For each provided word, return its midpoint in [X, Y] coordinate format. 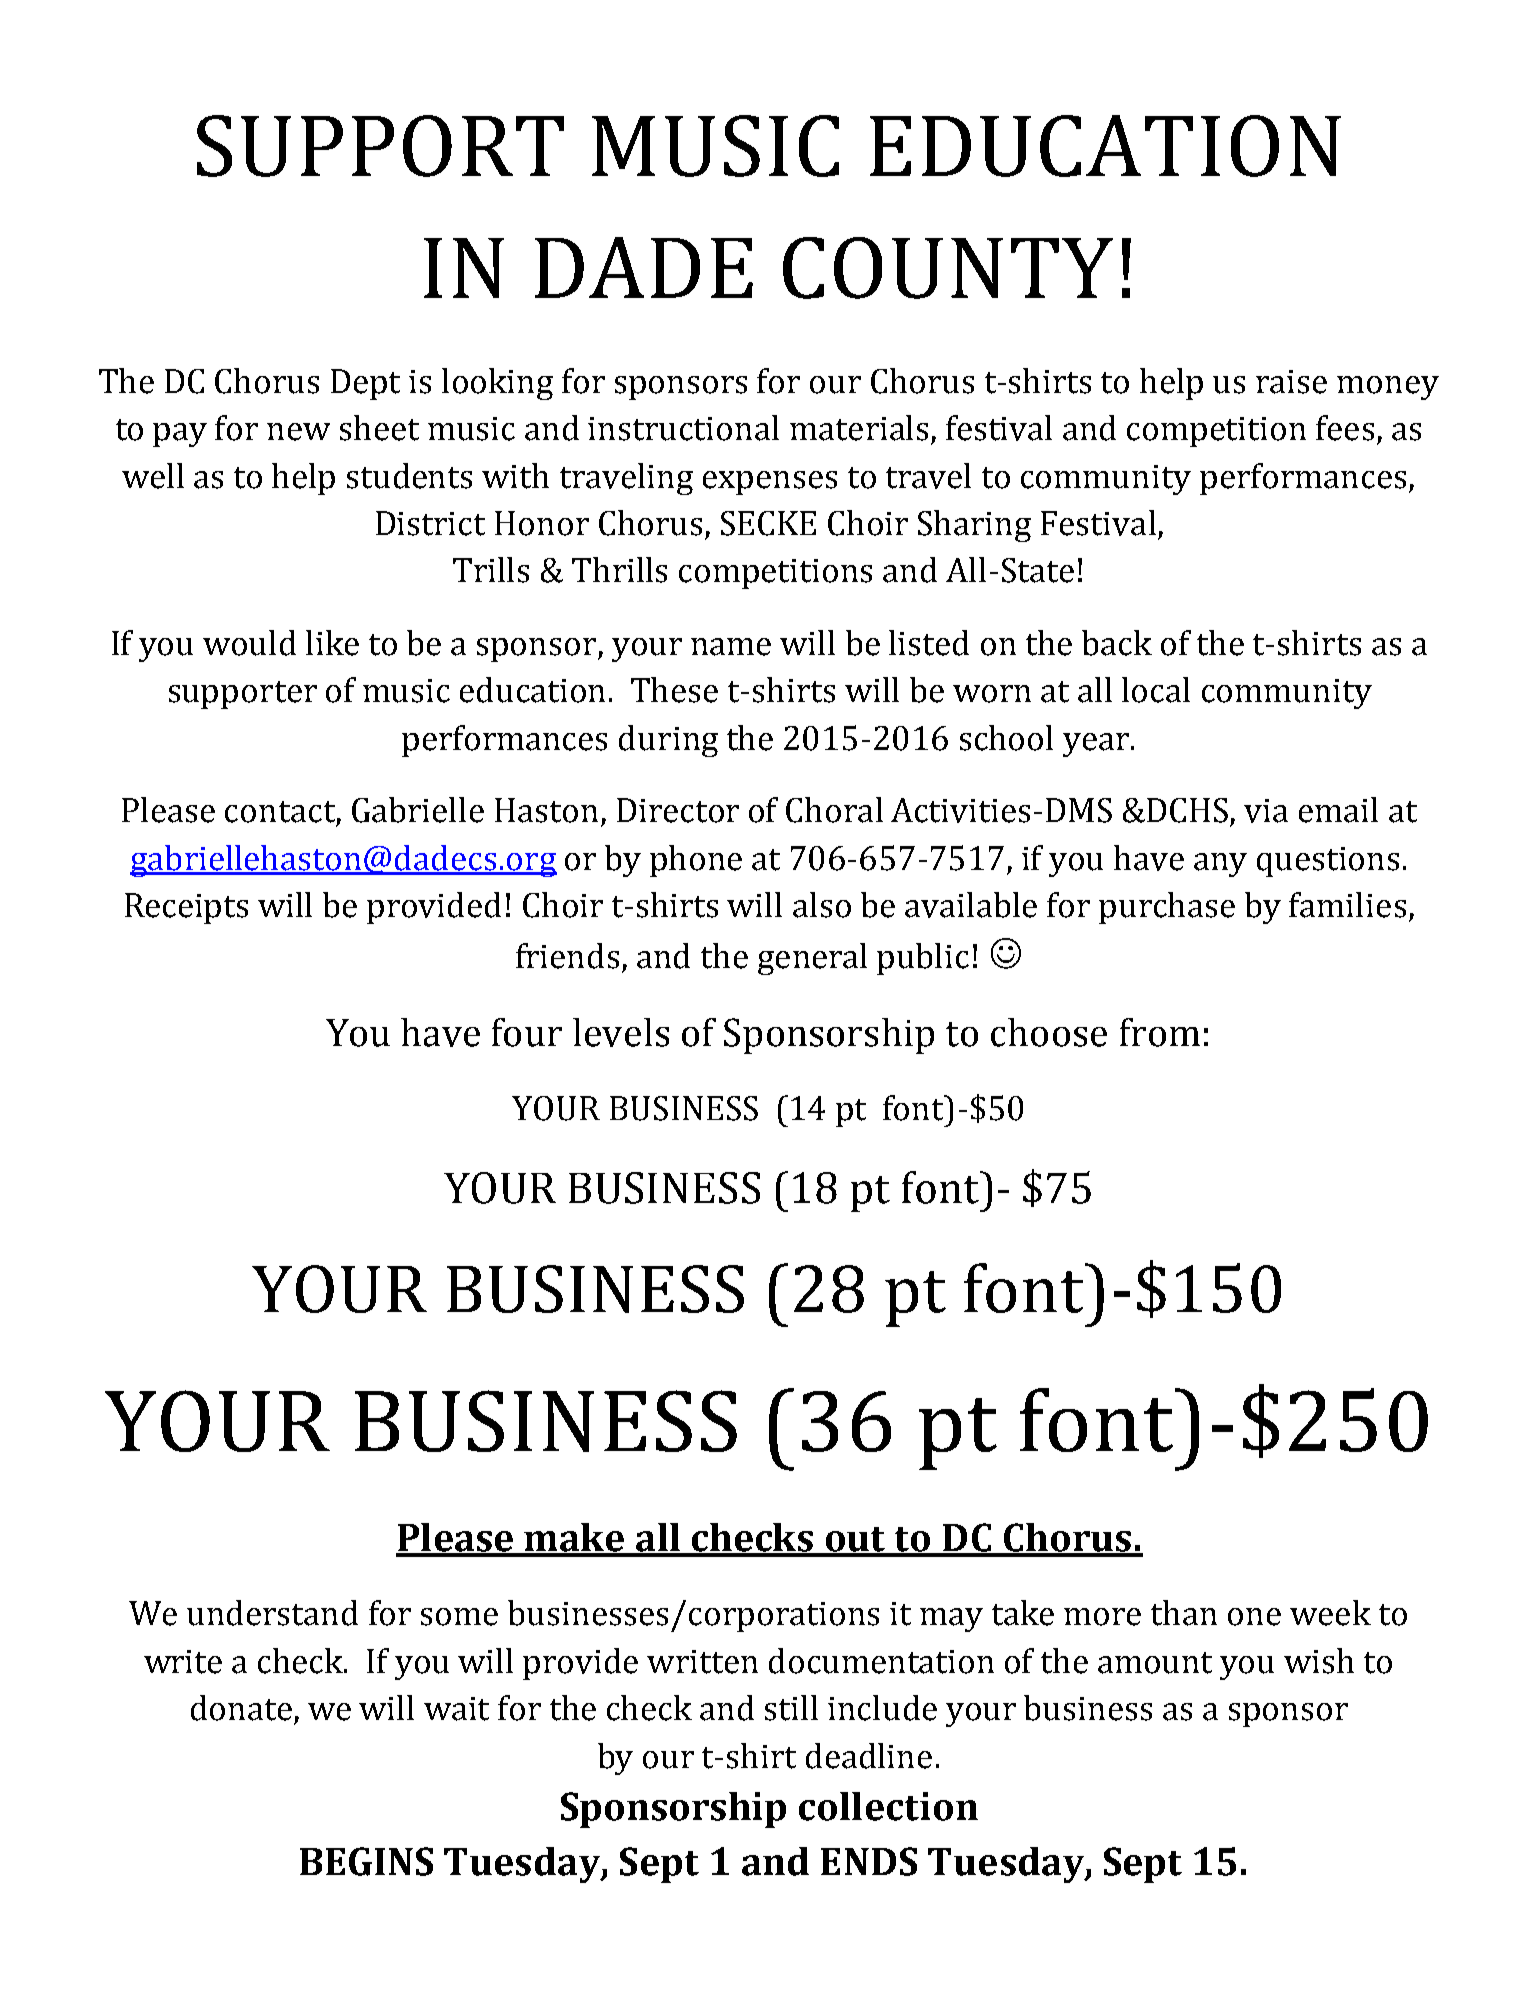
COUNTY [948, 268]
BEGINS [366, 1861]
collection [888, 1806]
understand [272, 1613]
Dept [365, 384]
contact [280, 812]
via [1266, 811]
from [1160, 1032]
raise [1291, 382]
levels [621, 1032]
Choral [834, 810]
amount [1155, 1663]
